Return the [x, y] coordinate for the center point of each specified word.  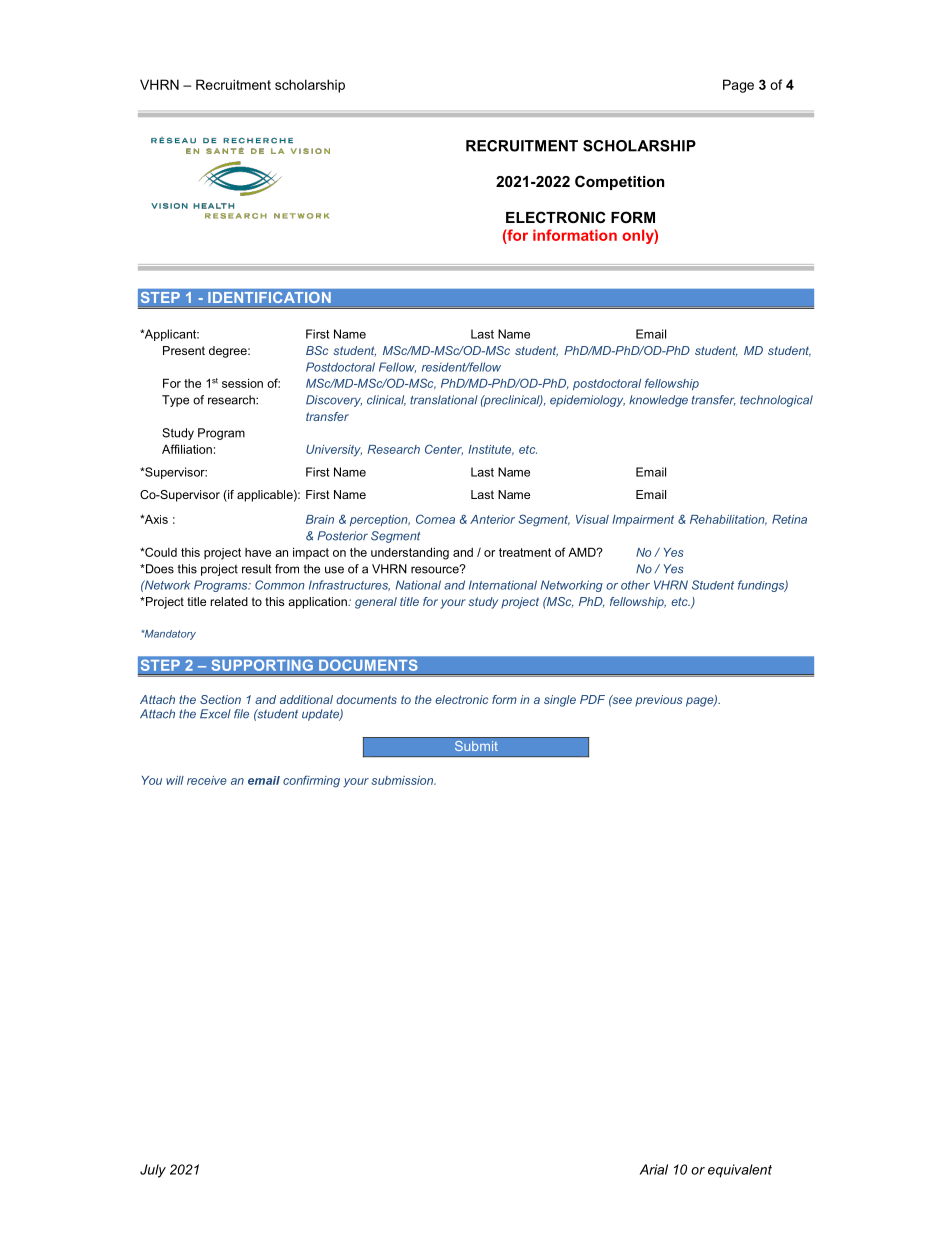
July [153, 1171]
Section [220, 699]
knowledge [658, 401]
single [560, 701]
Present [184, 350]
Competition [619, 182]
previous [658, 701]
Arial [653, 1169]
